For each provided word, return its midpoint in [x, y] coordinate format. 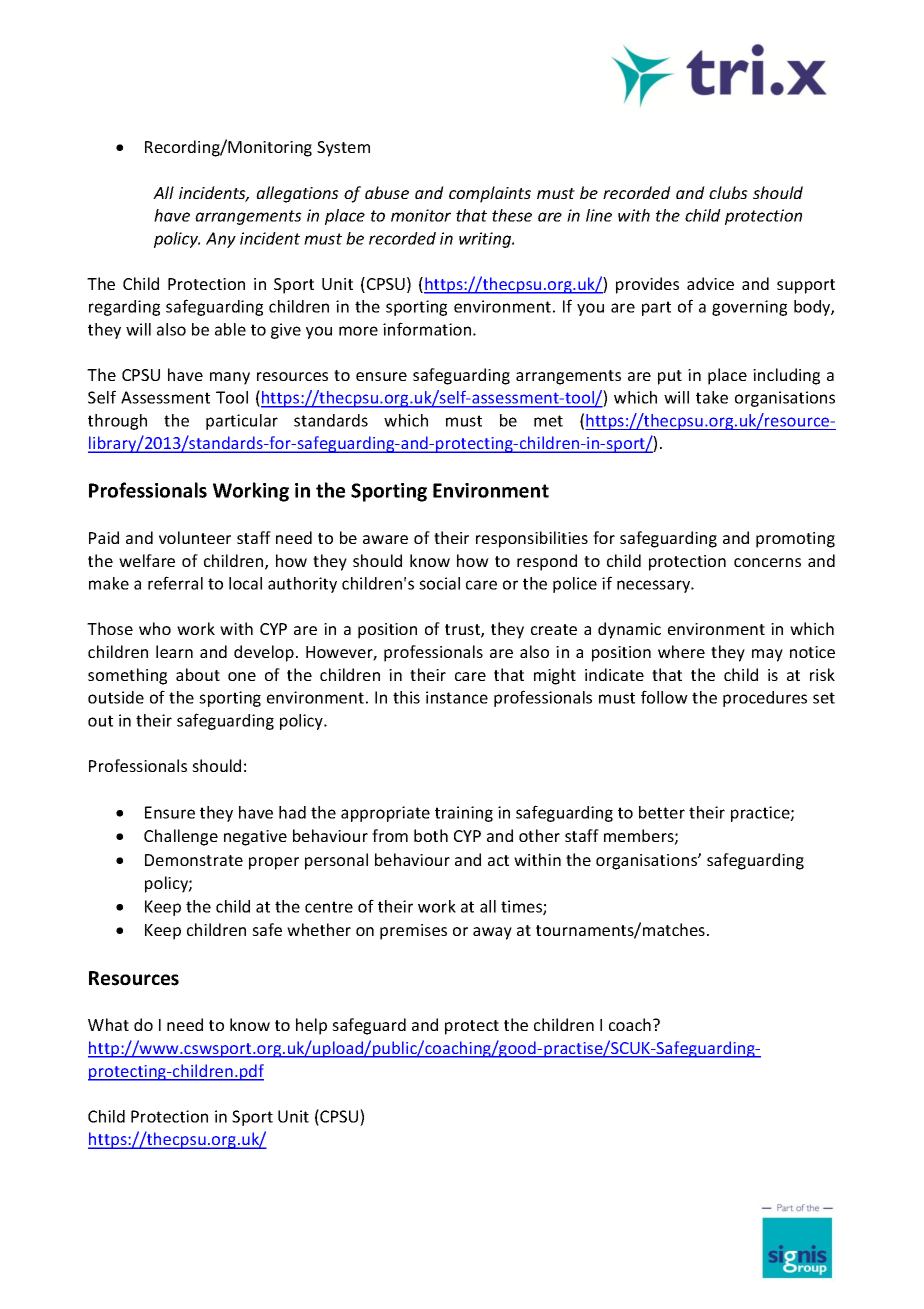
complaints [490, 194]
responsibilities [532, 539]
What [108, 1024]
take [712, 397]
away [492, 933]
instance [457, 697]
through [117, 422]
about [198, 674]
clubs [728, 192]
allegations [297, 194]
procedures [765, 699]
